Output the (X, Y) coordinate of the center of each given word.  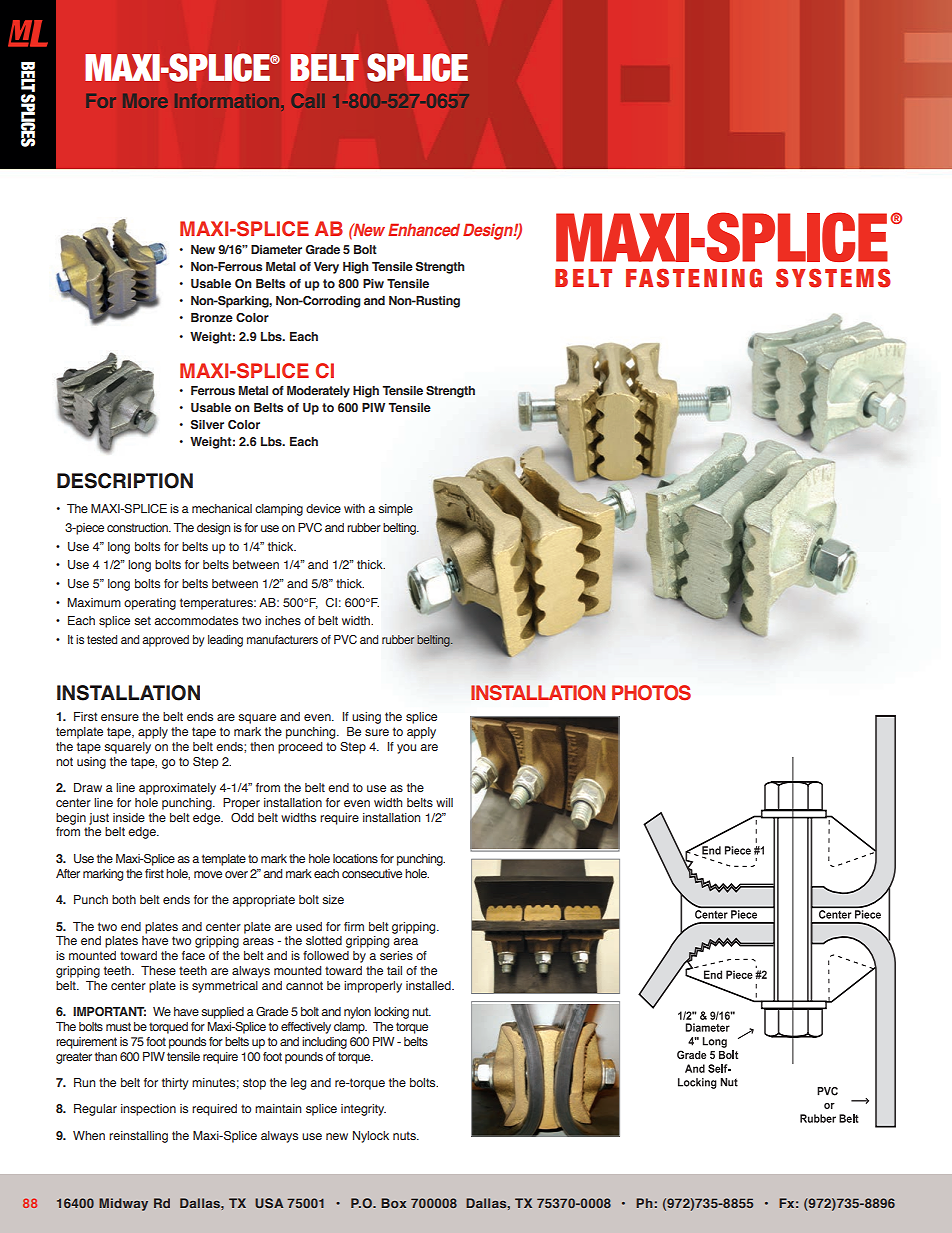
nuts (405, 1135)
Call (308, 101)
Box (393, 1203)
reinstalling (138, 1137)
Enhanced (424, 229)
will (444, 802)
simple (395, 510)
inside (129, 817)
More (145, 101)
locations (355, 858)
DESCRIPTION (125, 481)
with (354, 508)
